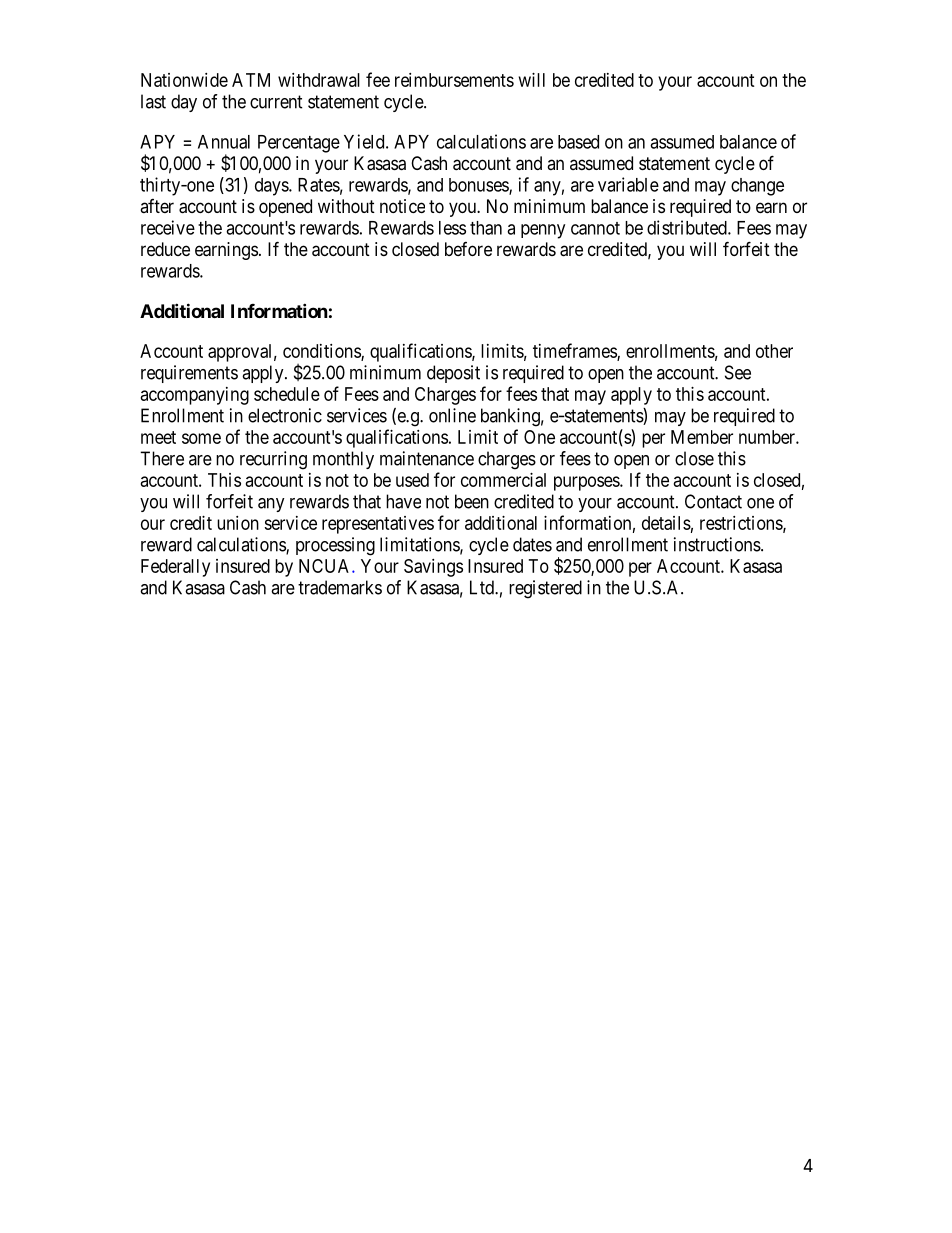 This screenshot has width=952, height=1233. Describe the element at coordinates (454, 80) in the screenshot. I see `reimbursements` at that location.
